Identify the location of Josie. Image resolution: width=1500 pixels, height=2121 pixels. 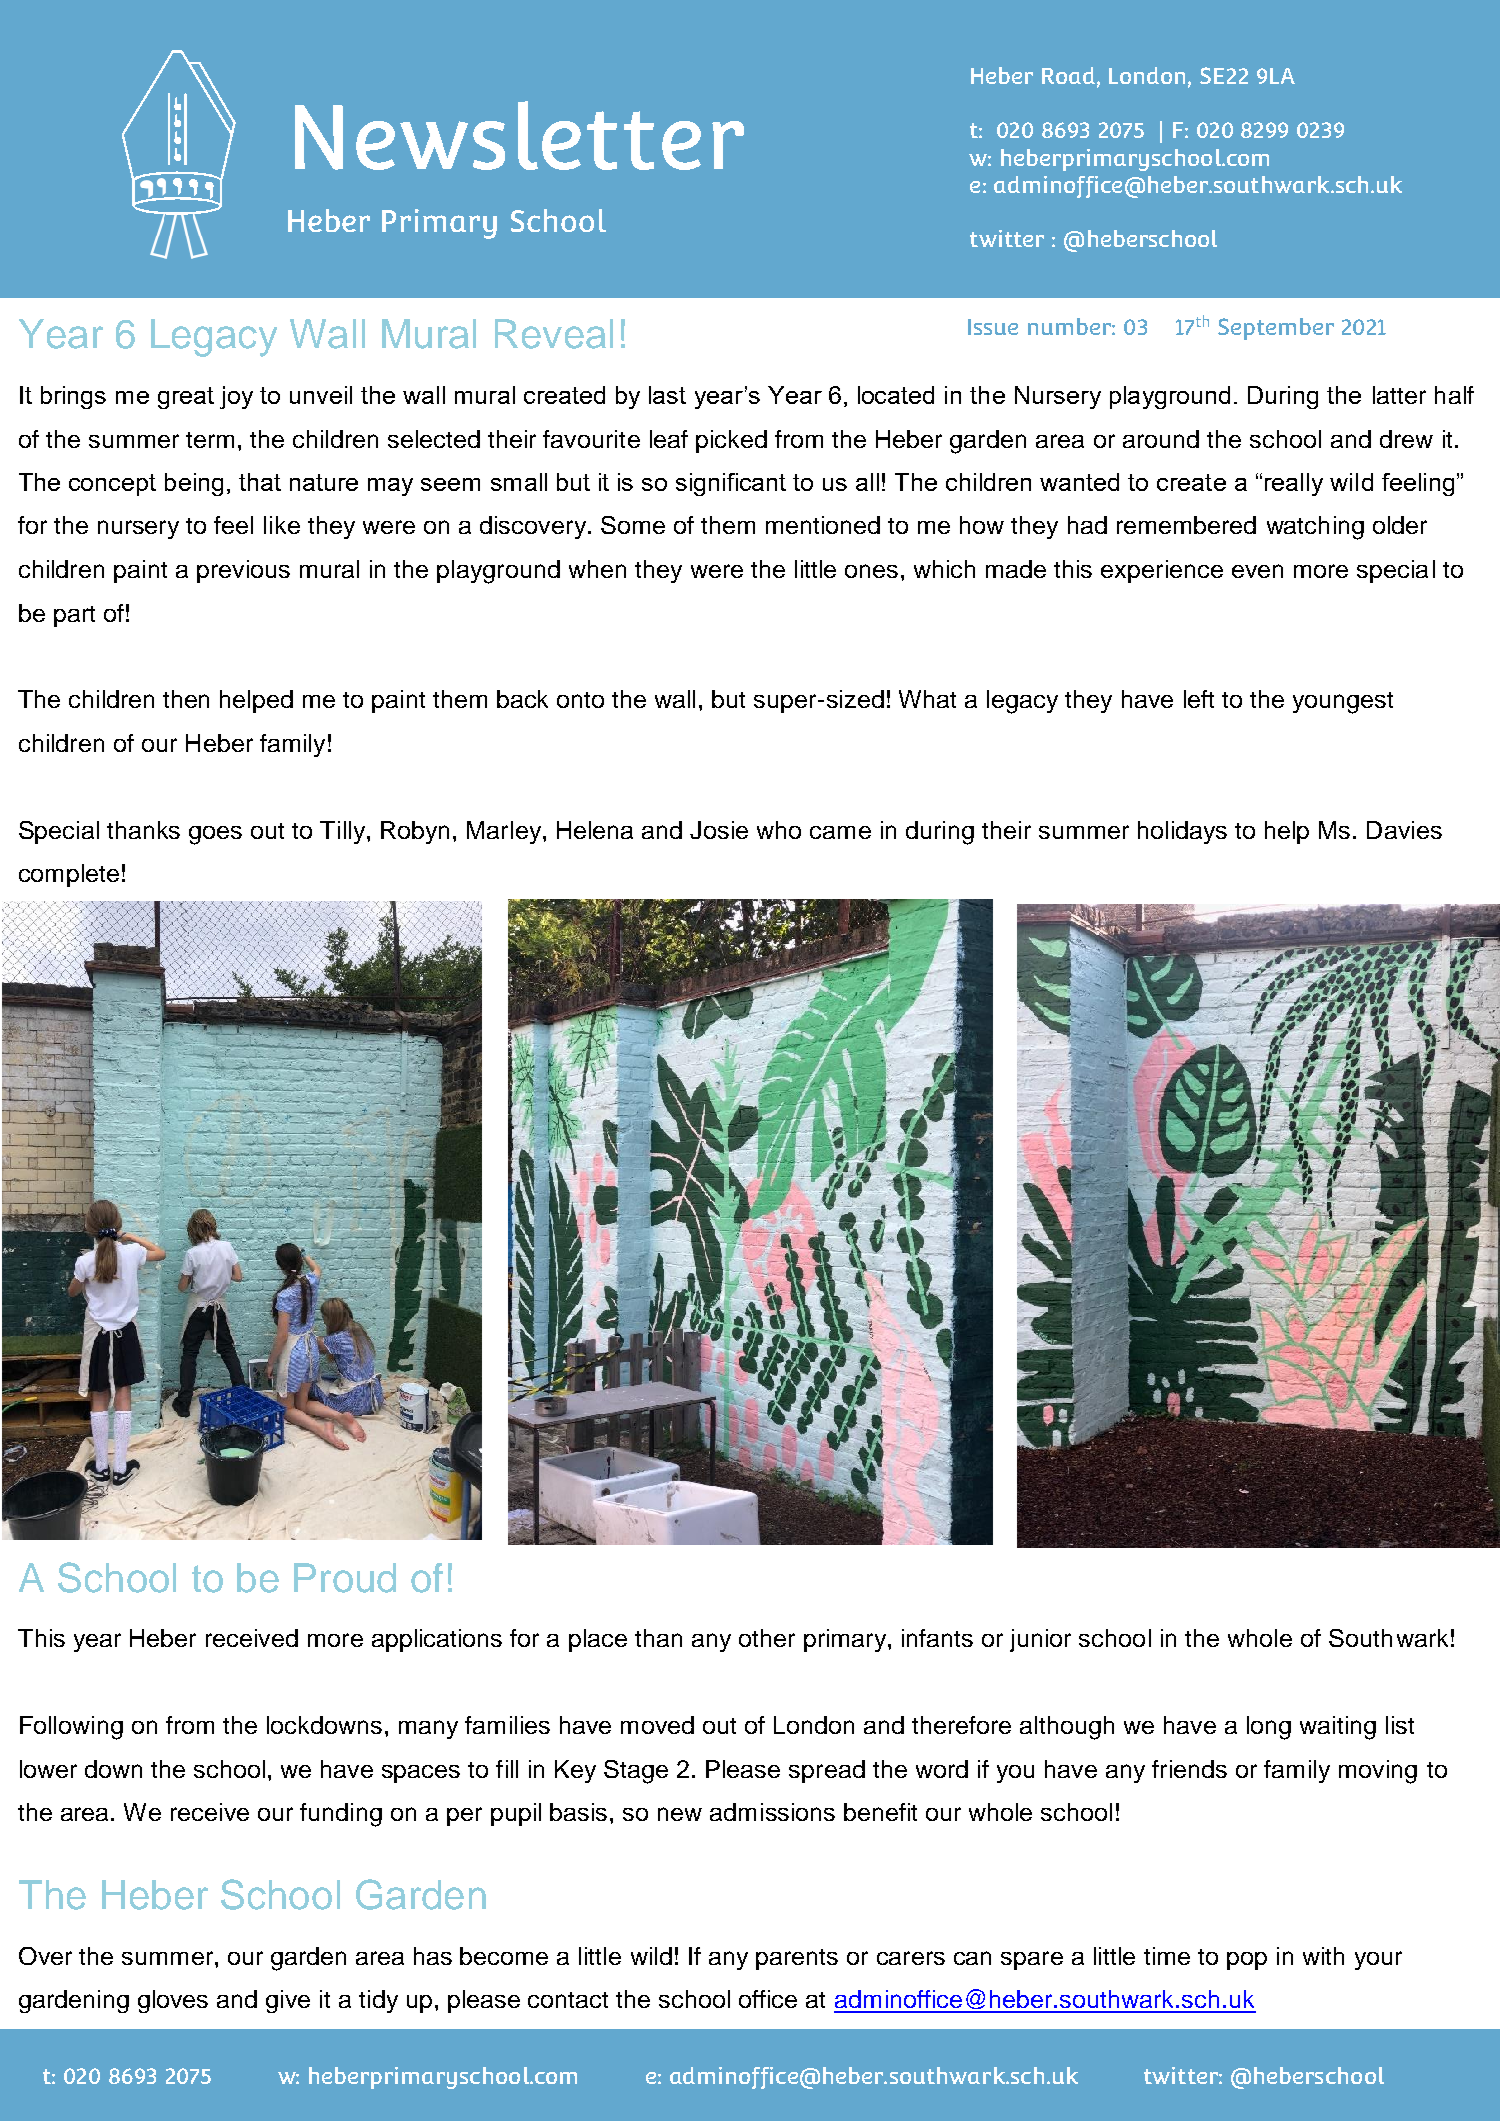
(719, 830).
